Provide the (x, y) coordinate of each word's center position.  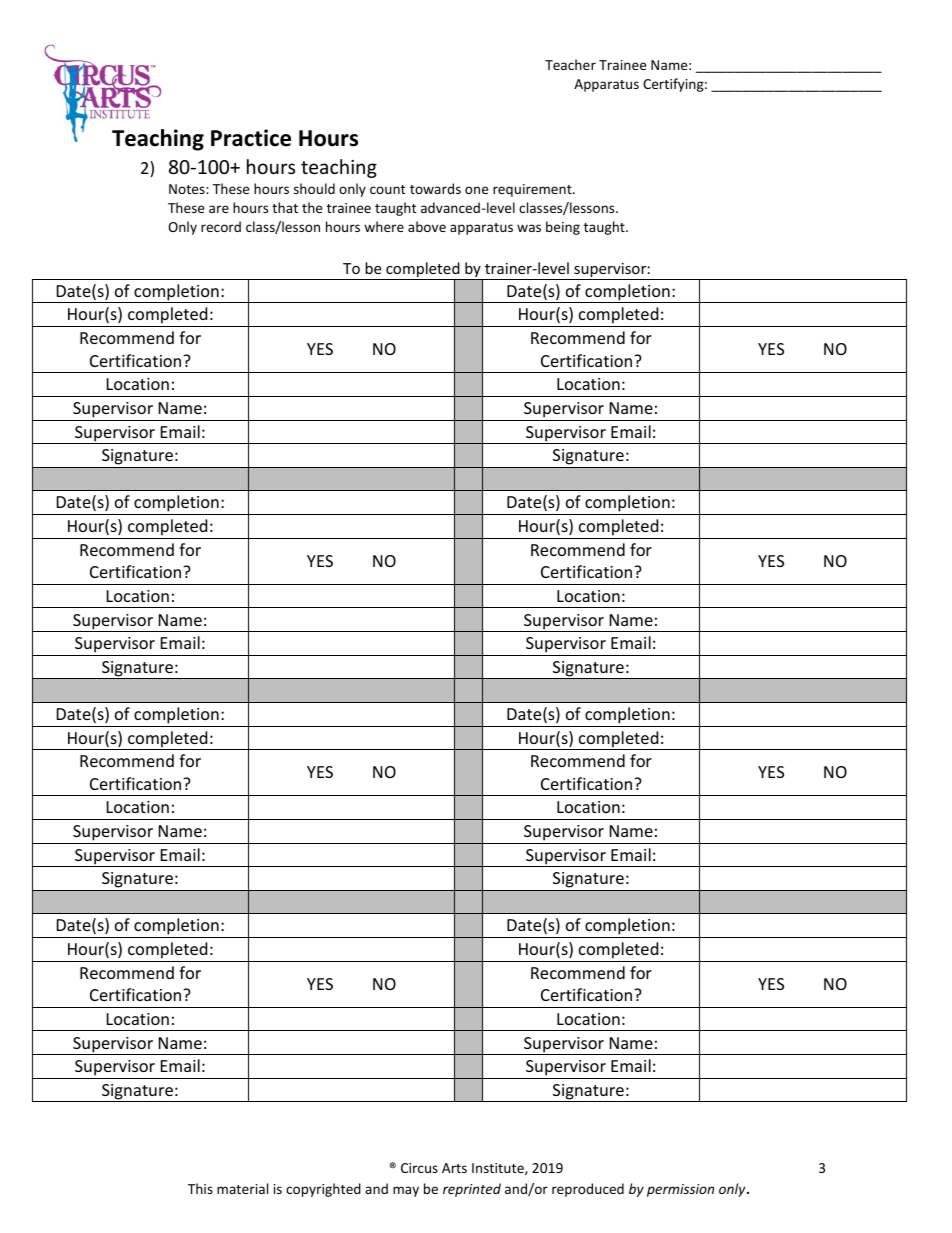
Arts (454, 1168)
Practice (251, 138)
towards (435, 188)
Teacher (570, 64)
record (221, 226)
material (242, 1188)
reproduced (588, 1190)
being (563, 228)
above (427, 226)
